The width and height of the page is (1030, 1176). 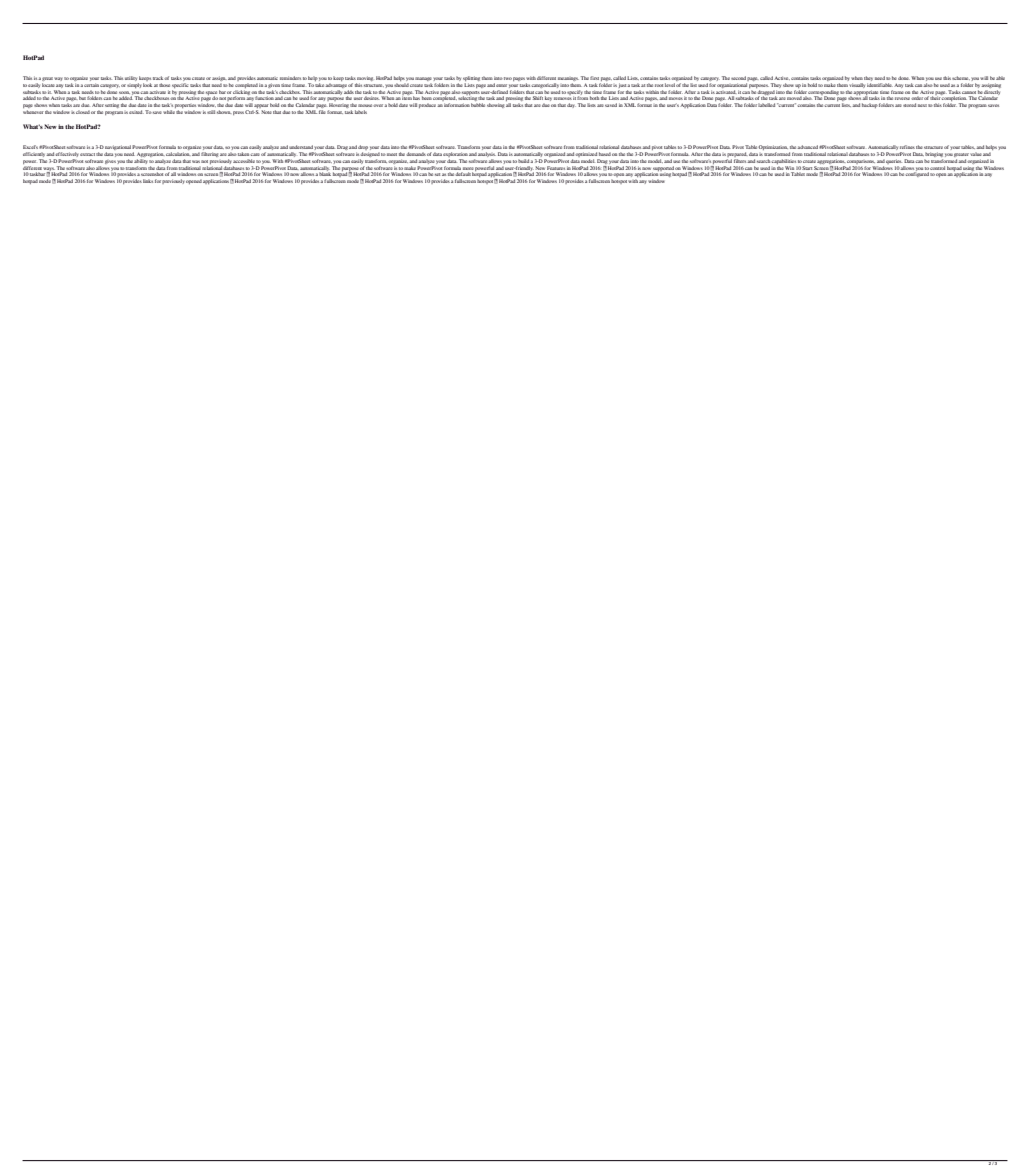 What do you see at coordinates (907, 147) in the page?
I see `refines` at bounding box center [907, 147].
